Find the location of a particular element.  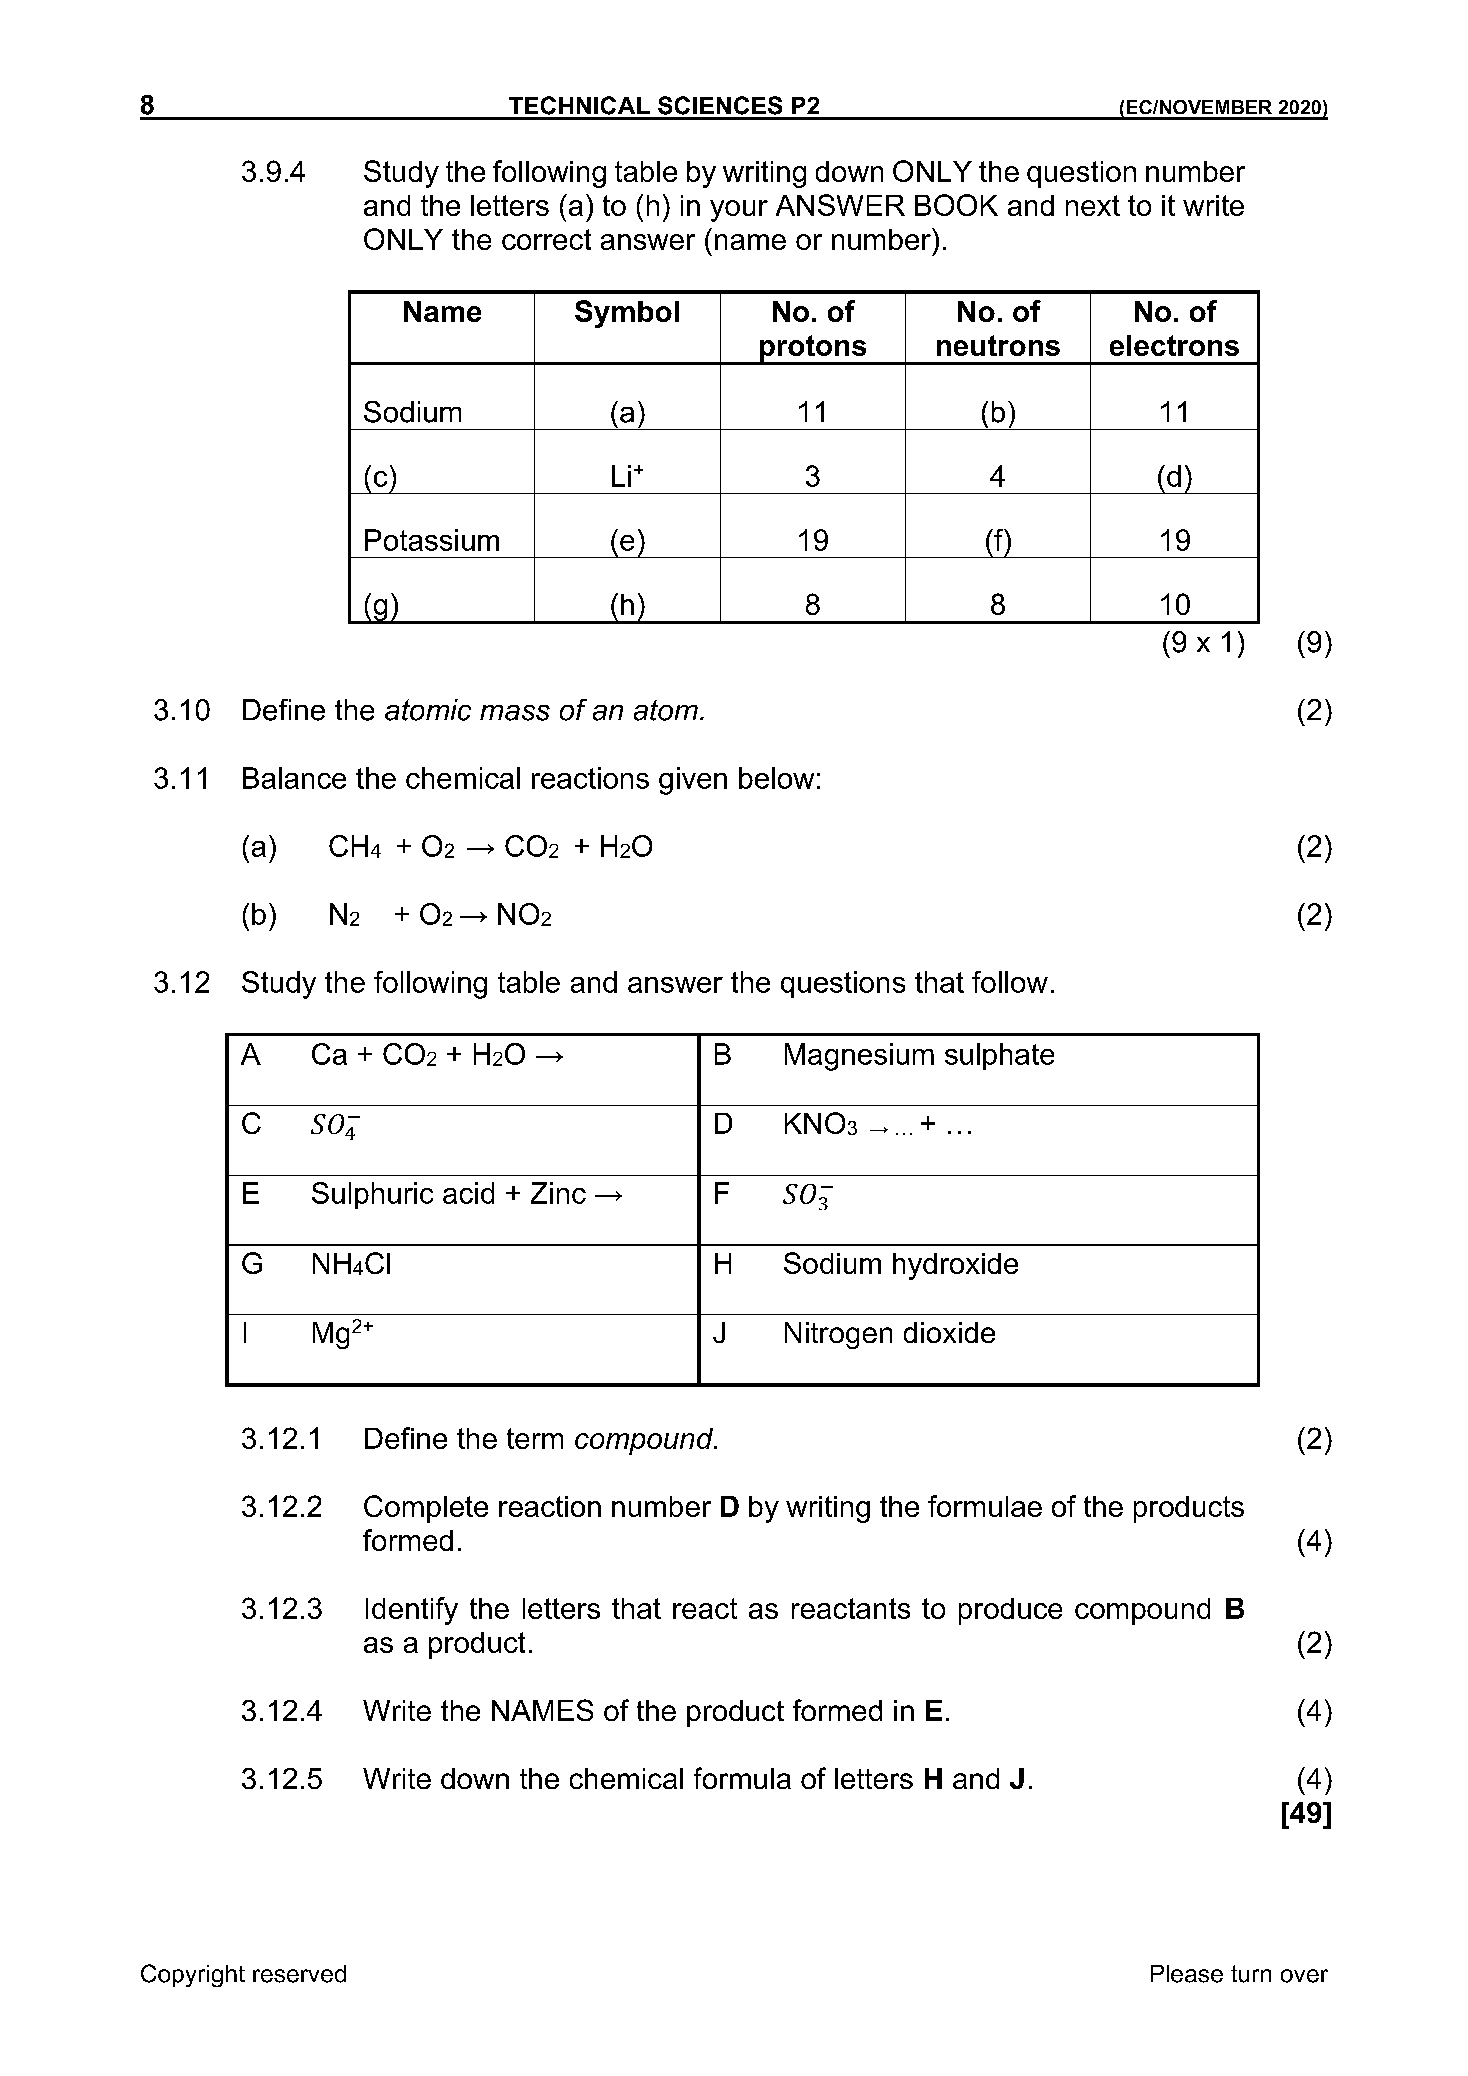

sulphate is located at coordinates (999, 1056).
